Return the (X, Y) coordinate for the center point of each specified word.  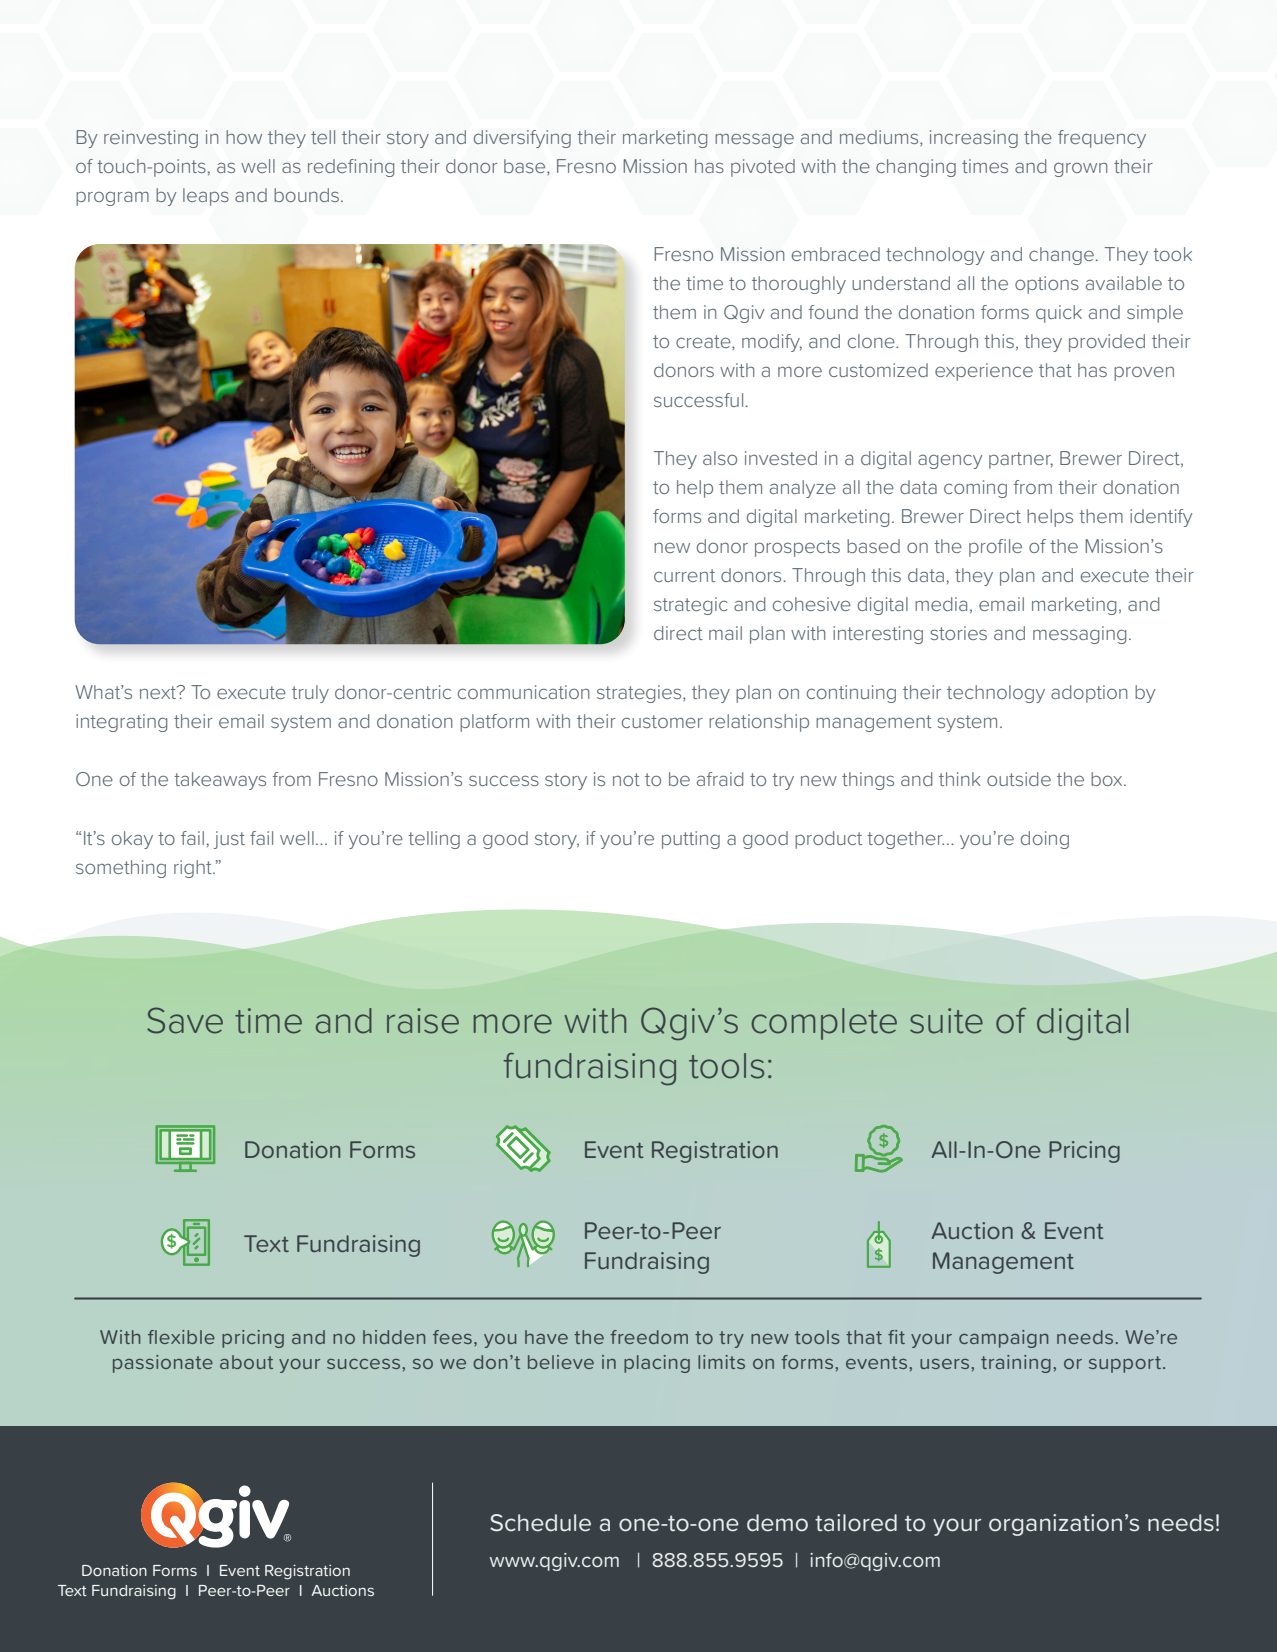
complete (824, 1024)
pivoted (763, 168)
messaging (1079, 635)
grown (1080, 170)
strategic (691, 606)
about (246, 1362)
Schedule (540, 1523)
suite (946, 1021)
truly (310, 694)
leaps (206, 197)
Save (185, 1020)
